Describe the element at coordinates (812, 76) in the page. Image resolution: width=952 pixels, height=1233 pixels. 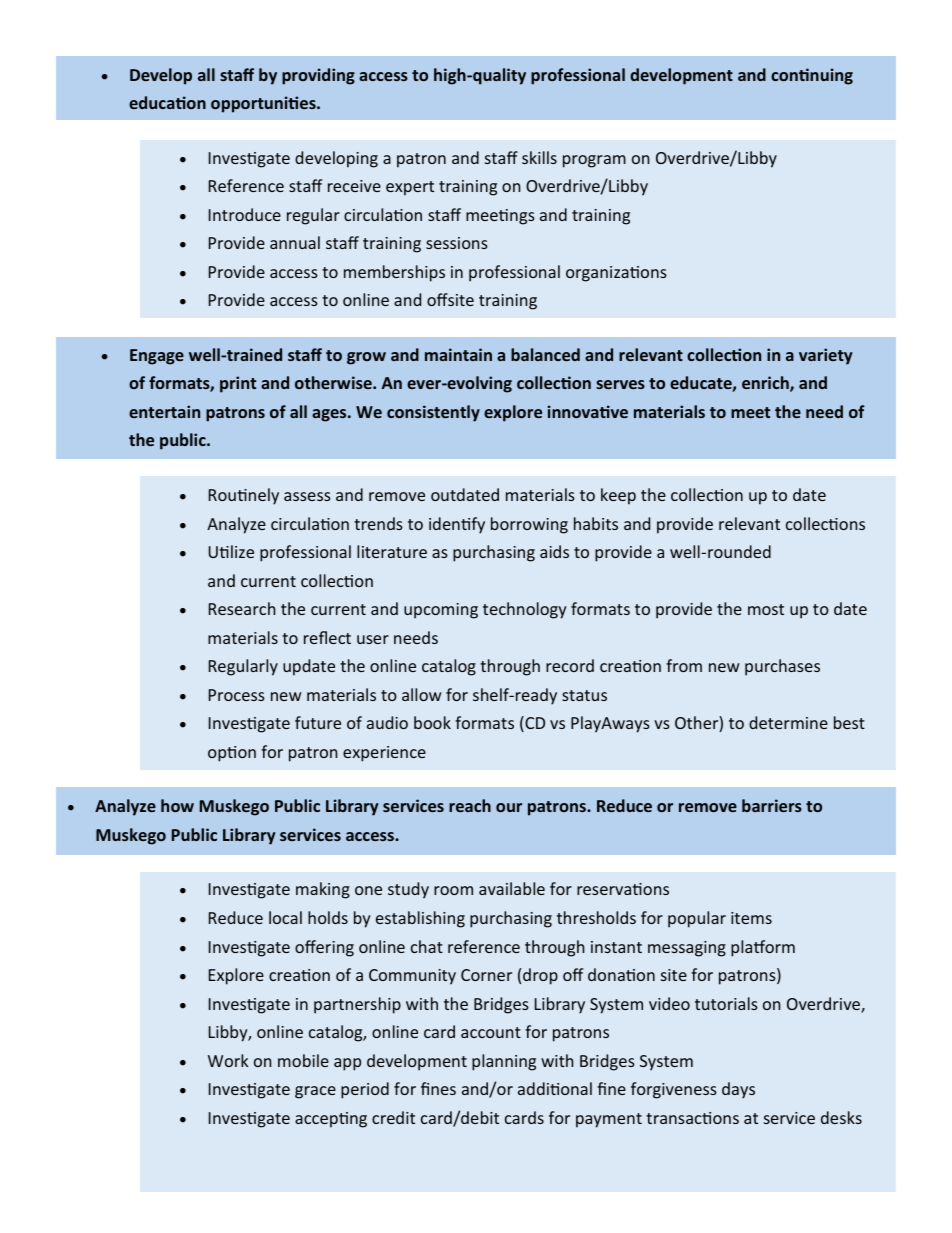
I see `continuing` at that location.
